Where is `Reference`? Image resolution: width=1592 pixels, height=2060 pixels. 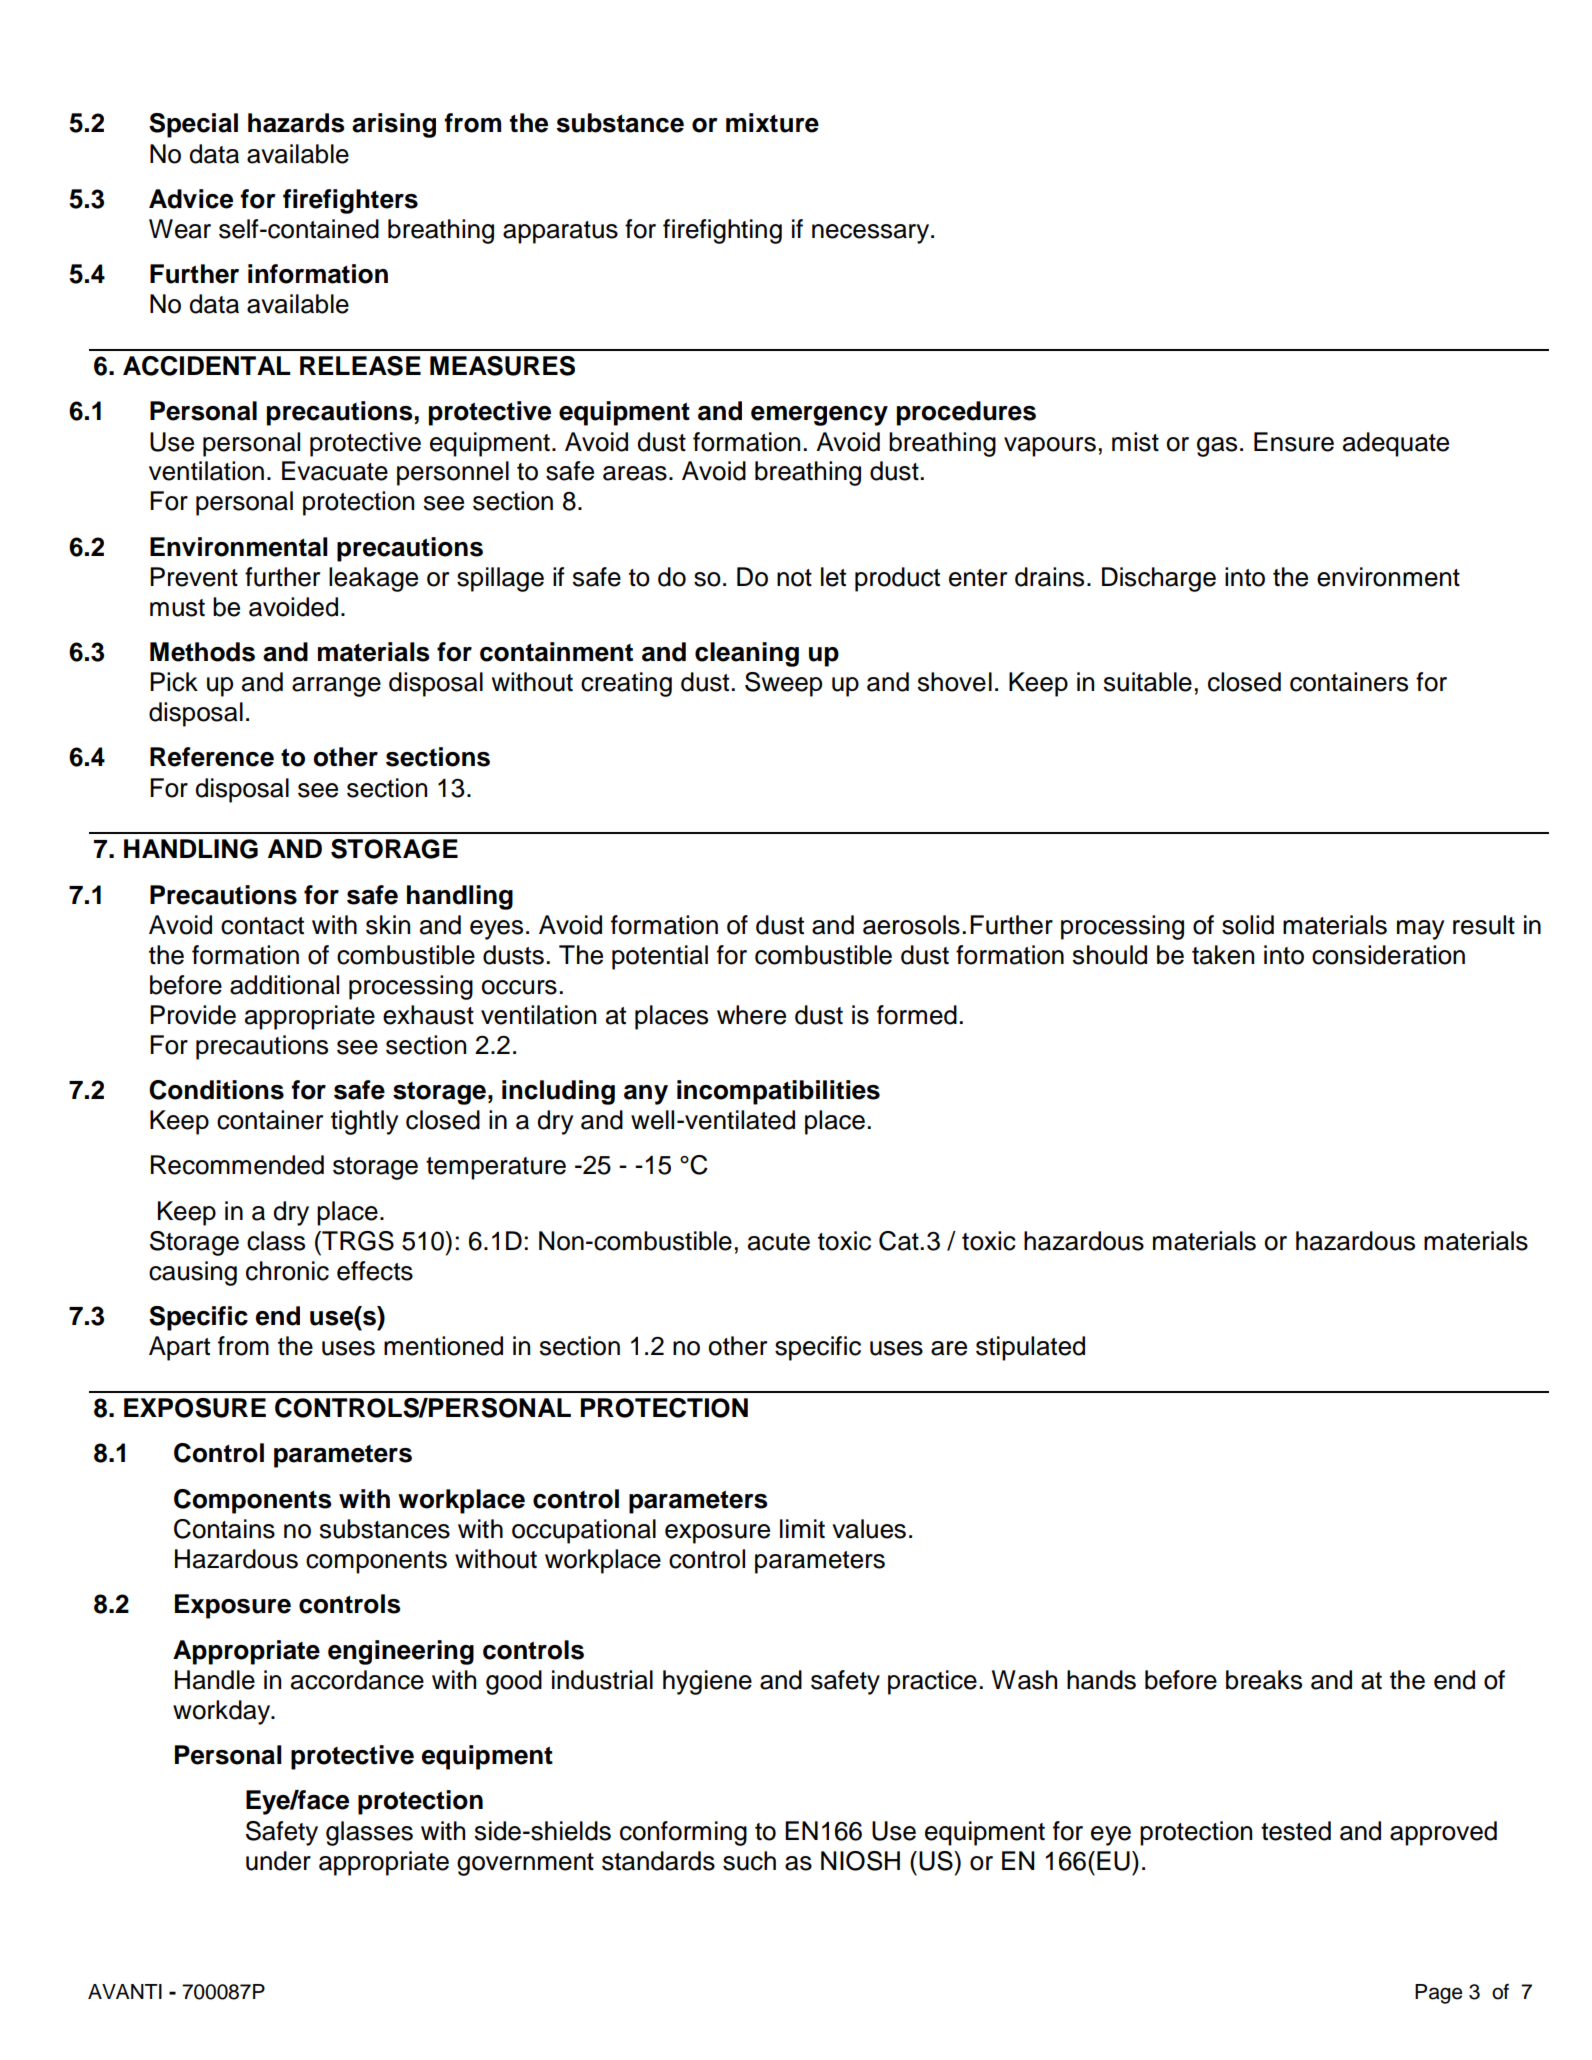 Reference is located at coordinates (212, 757).
